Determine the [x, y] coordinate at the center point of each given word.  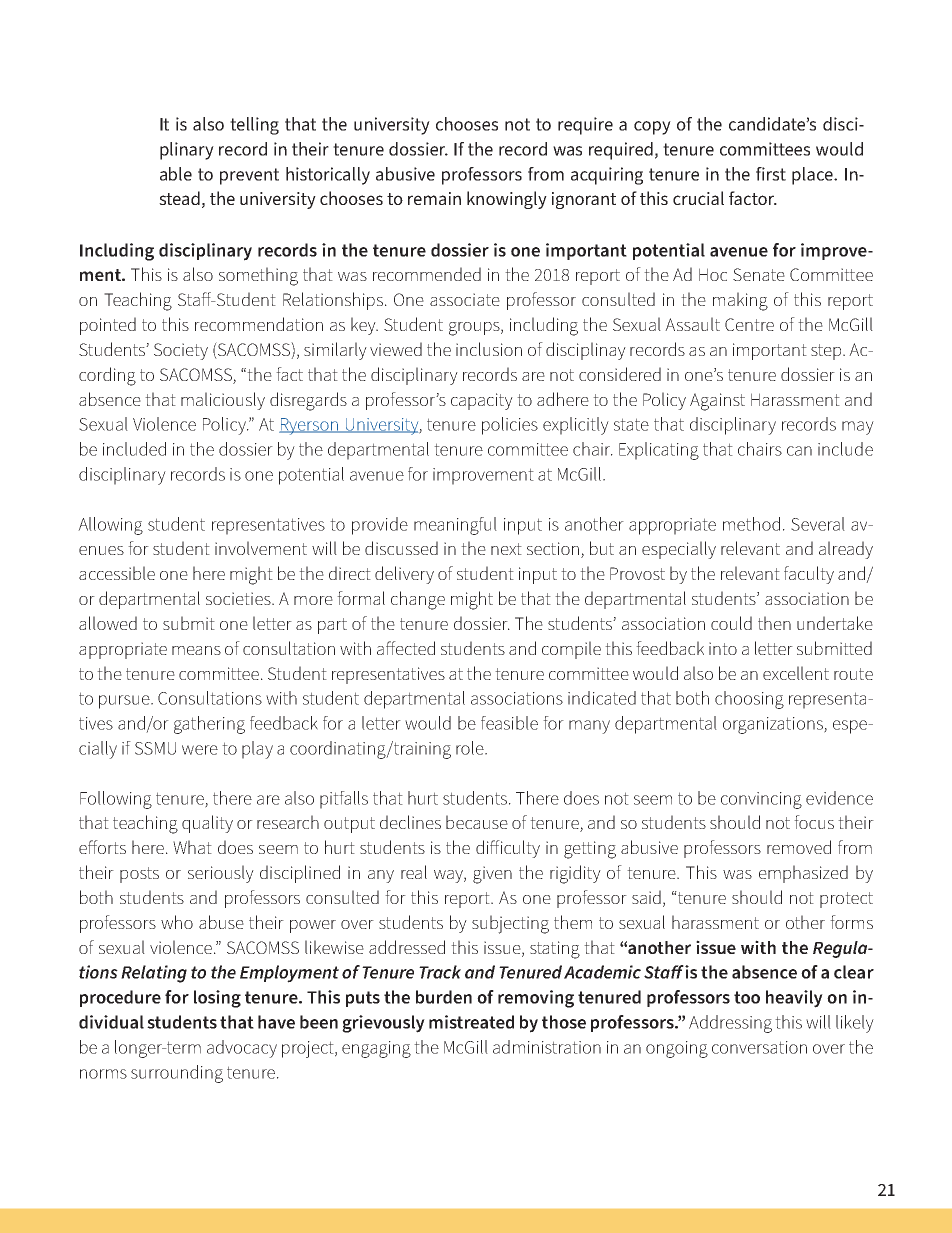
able [176, 174]
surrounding [177, 1074]
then [774, 623]
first [771, 174]
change [418, 600]
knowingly [507, 200]
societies [239, 598]
